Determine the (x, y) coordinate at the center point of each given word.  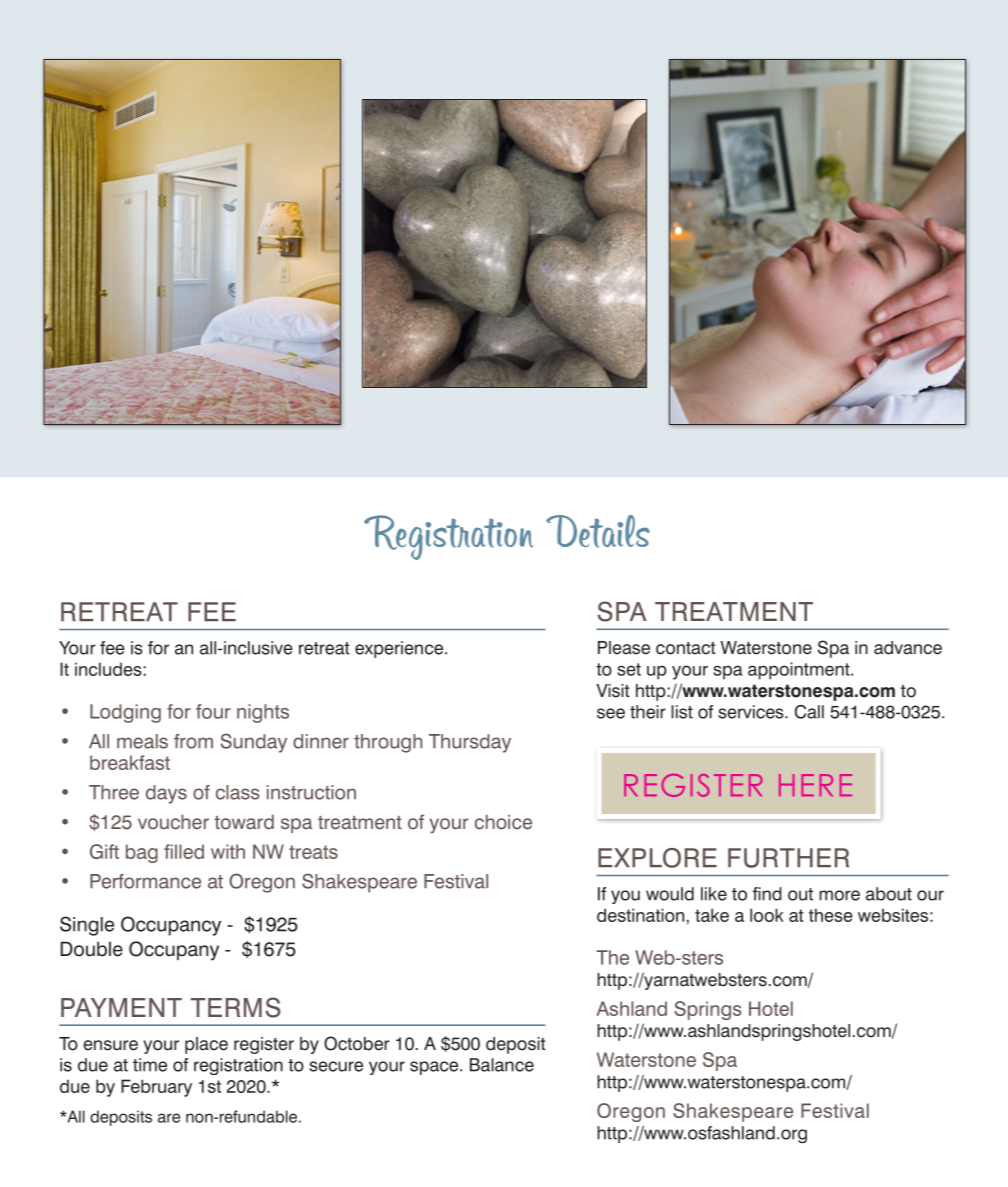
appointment (800, 671)
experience (399, 649)
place (206, 1045)
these (831, 915)
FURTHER (788, 858)
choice (503, 822)
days (166, 794)
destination (640, 915)
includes (109, 669)
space (435, 1068)
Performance (145, 881)
